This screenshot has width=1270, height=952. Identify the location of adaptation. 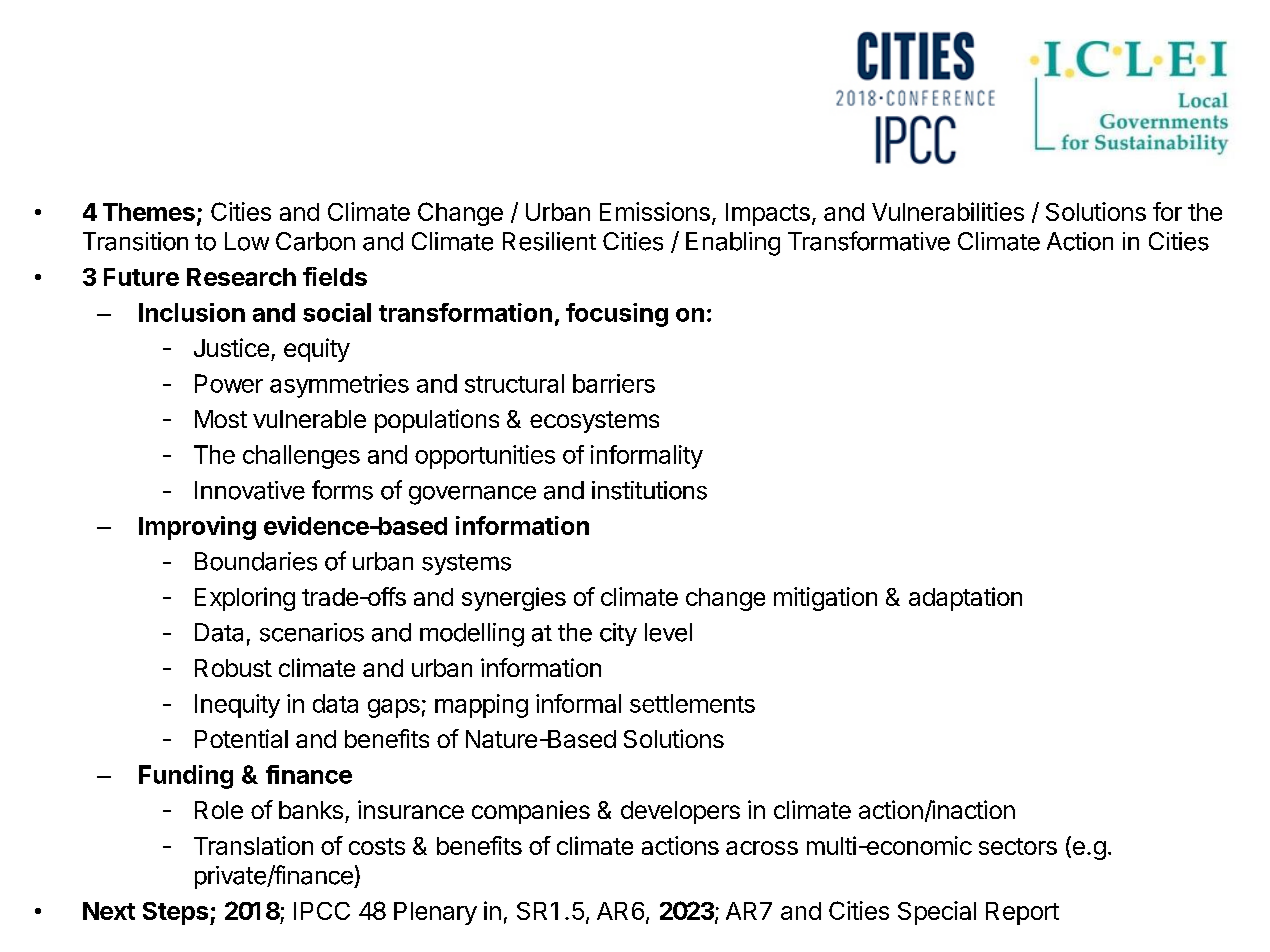
(965, 599).
